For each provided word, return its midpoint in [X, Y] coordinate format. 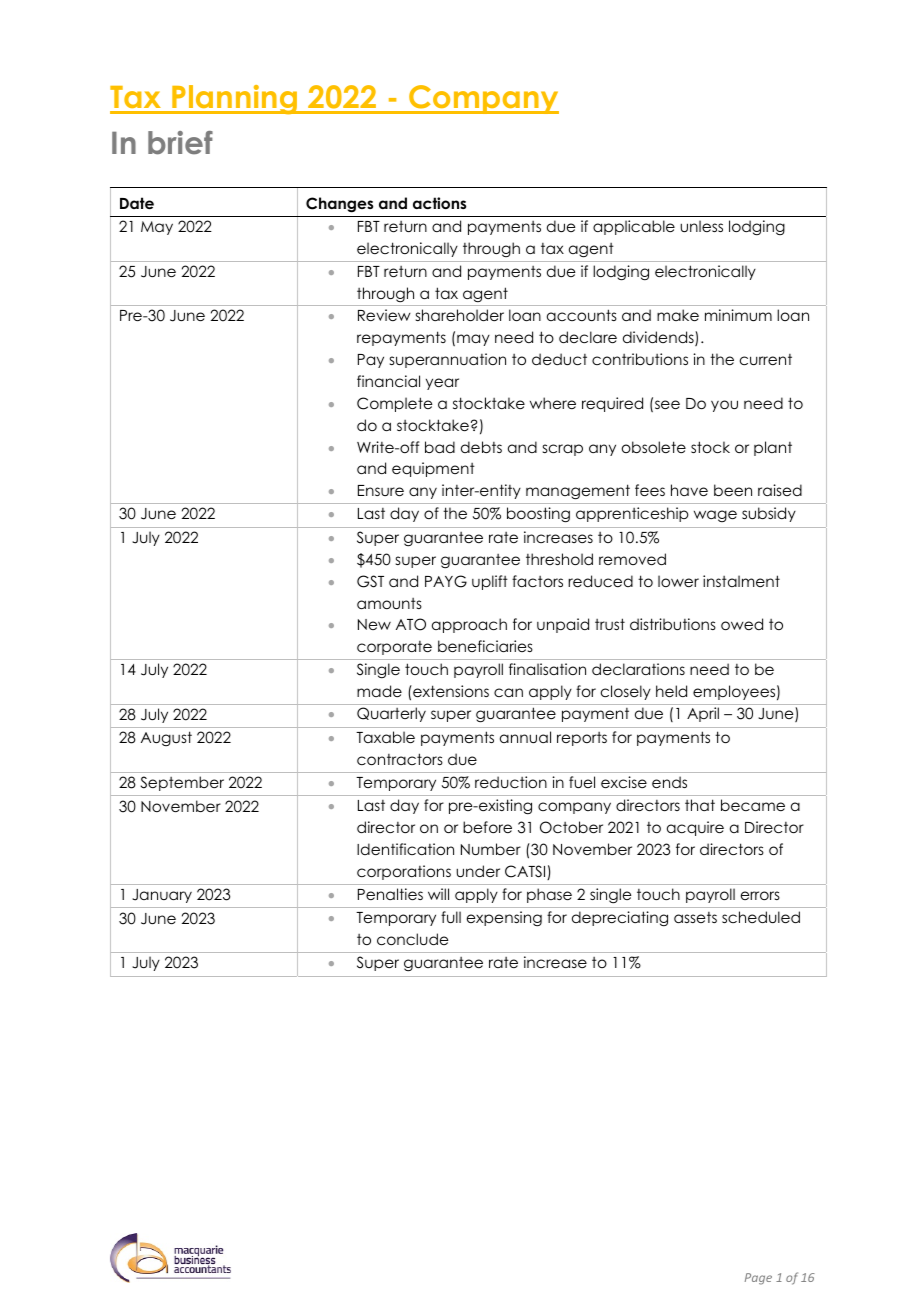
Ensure [381, 490]
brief [180, 143]
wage [715, 516]
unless [701, 226]
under [478, 871]
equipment [433, 469]
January [162, 896]
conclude [412, 939]
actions [439, 203]
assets [695, 917]
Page [758, 1279]
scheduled [761, 917]
